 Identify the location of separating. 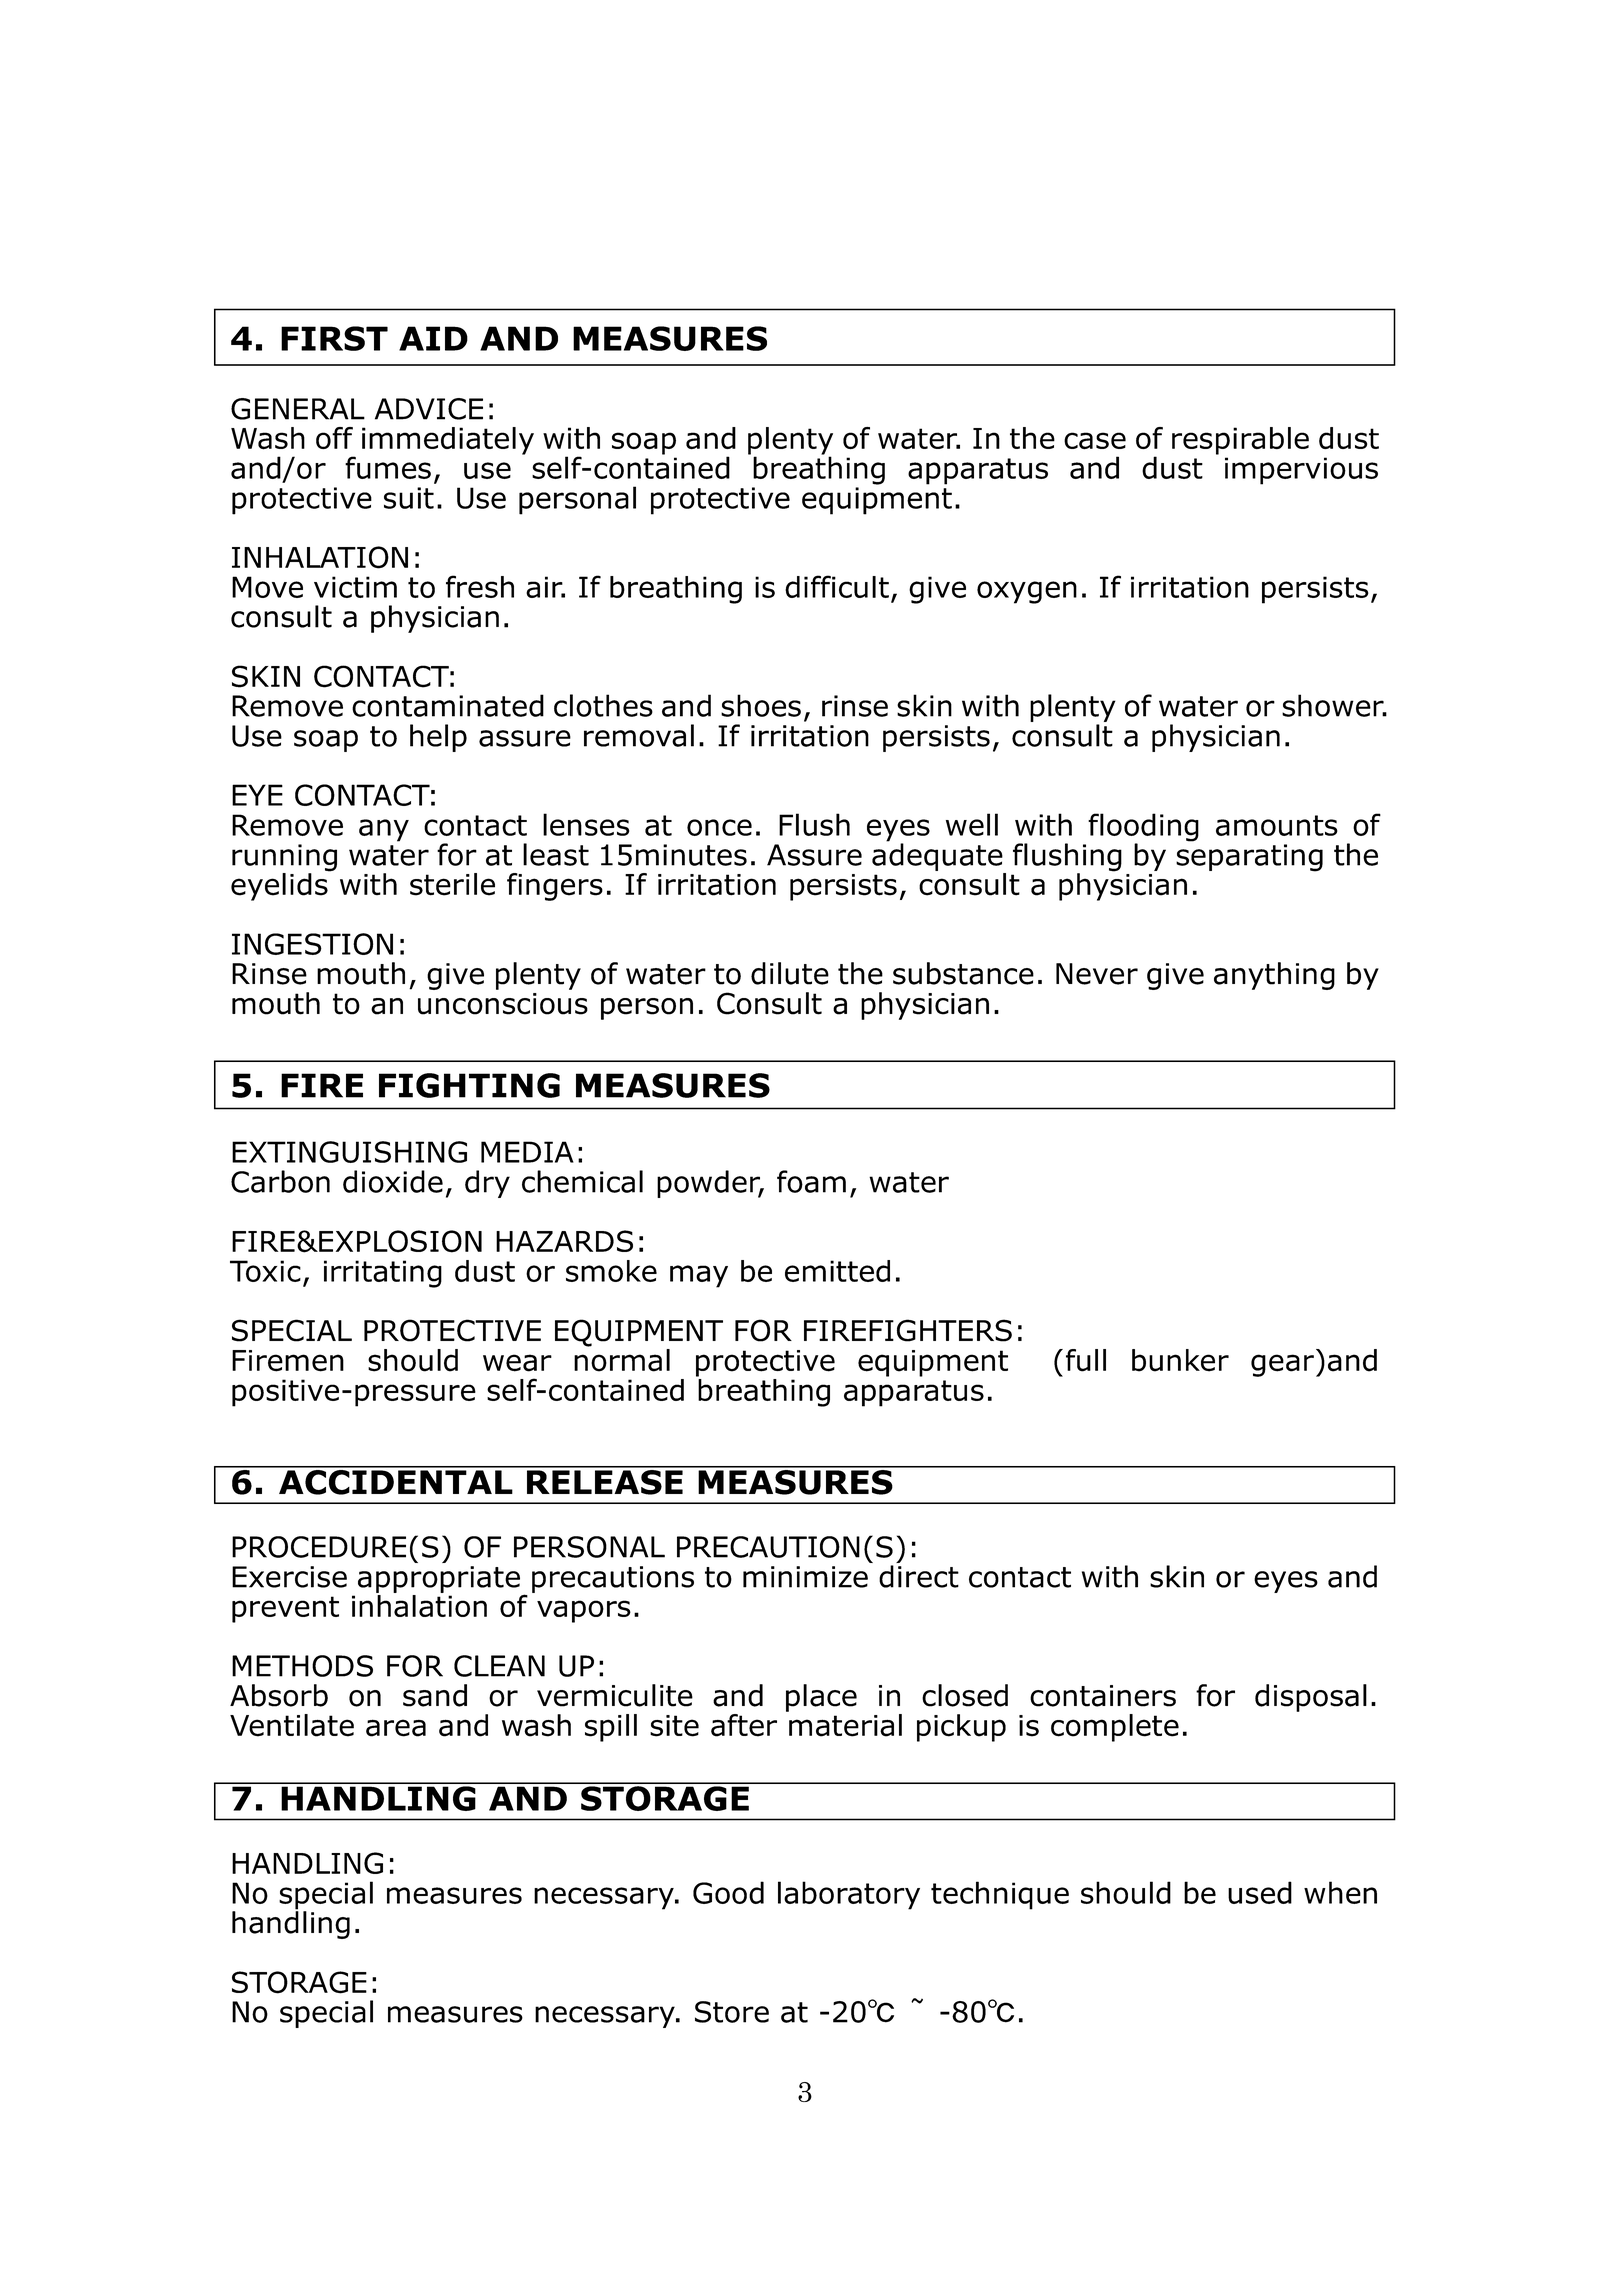
(1249, 858).
